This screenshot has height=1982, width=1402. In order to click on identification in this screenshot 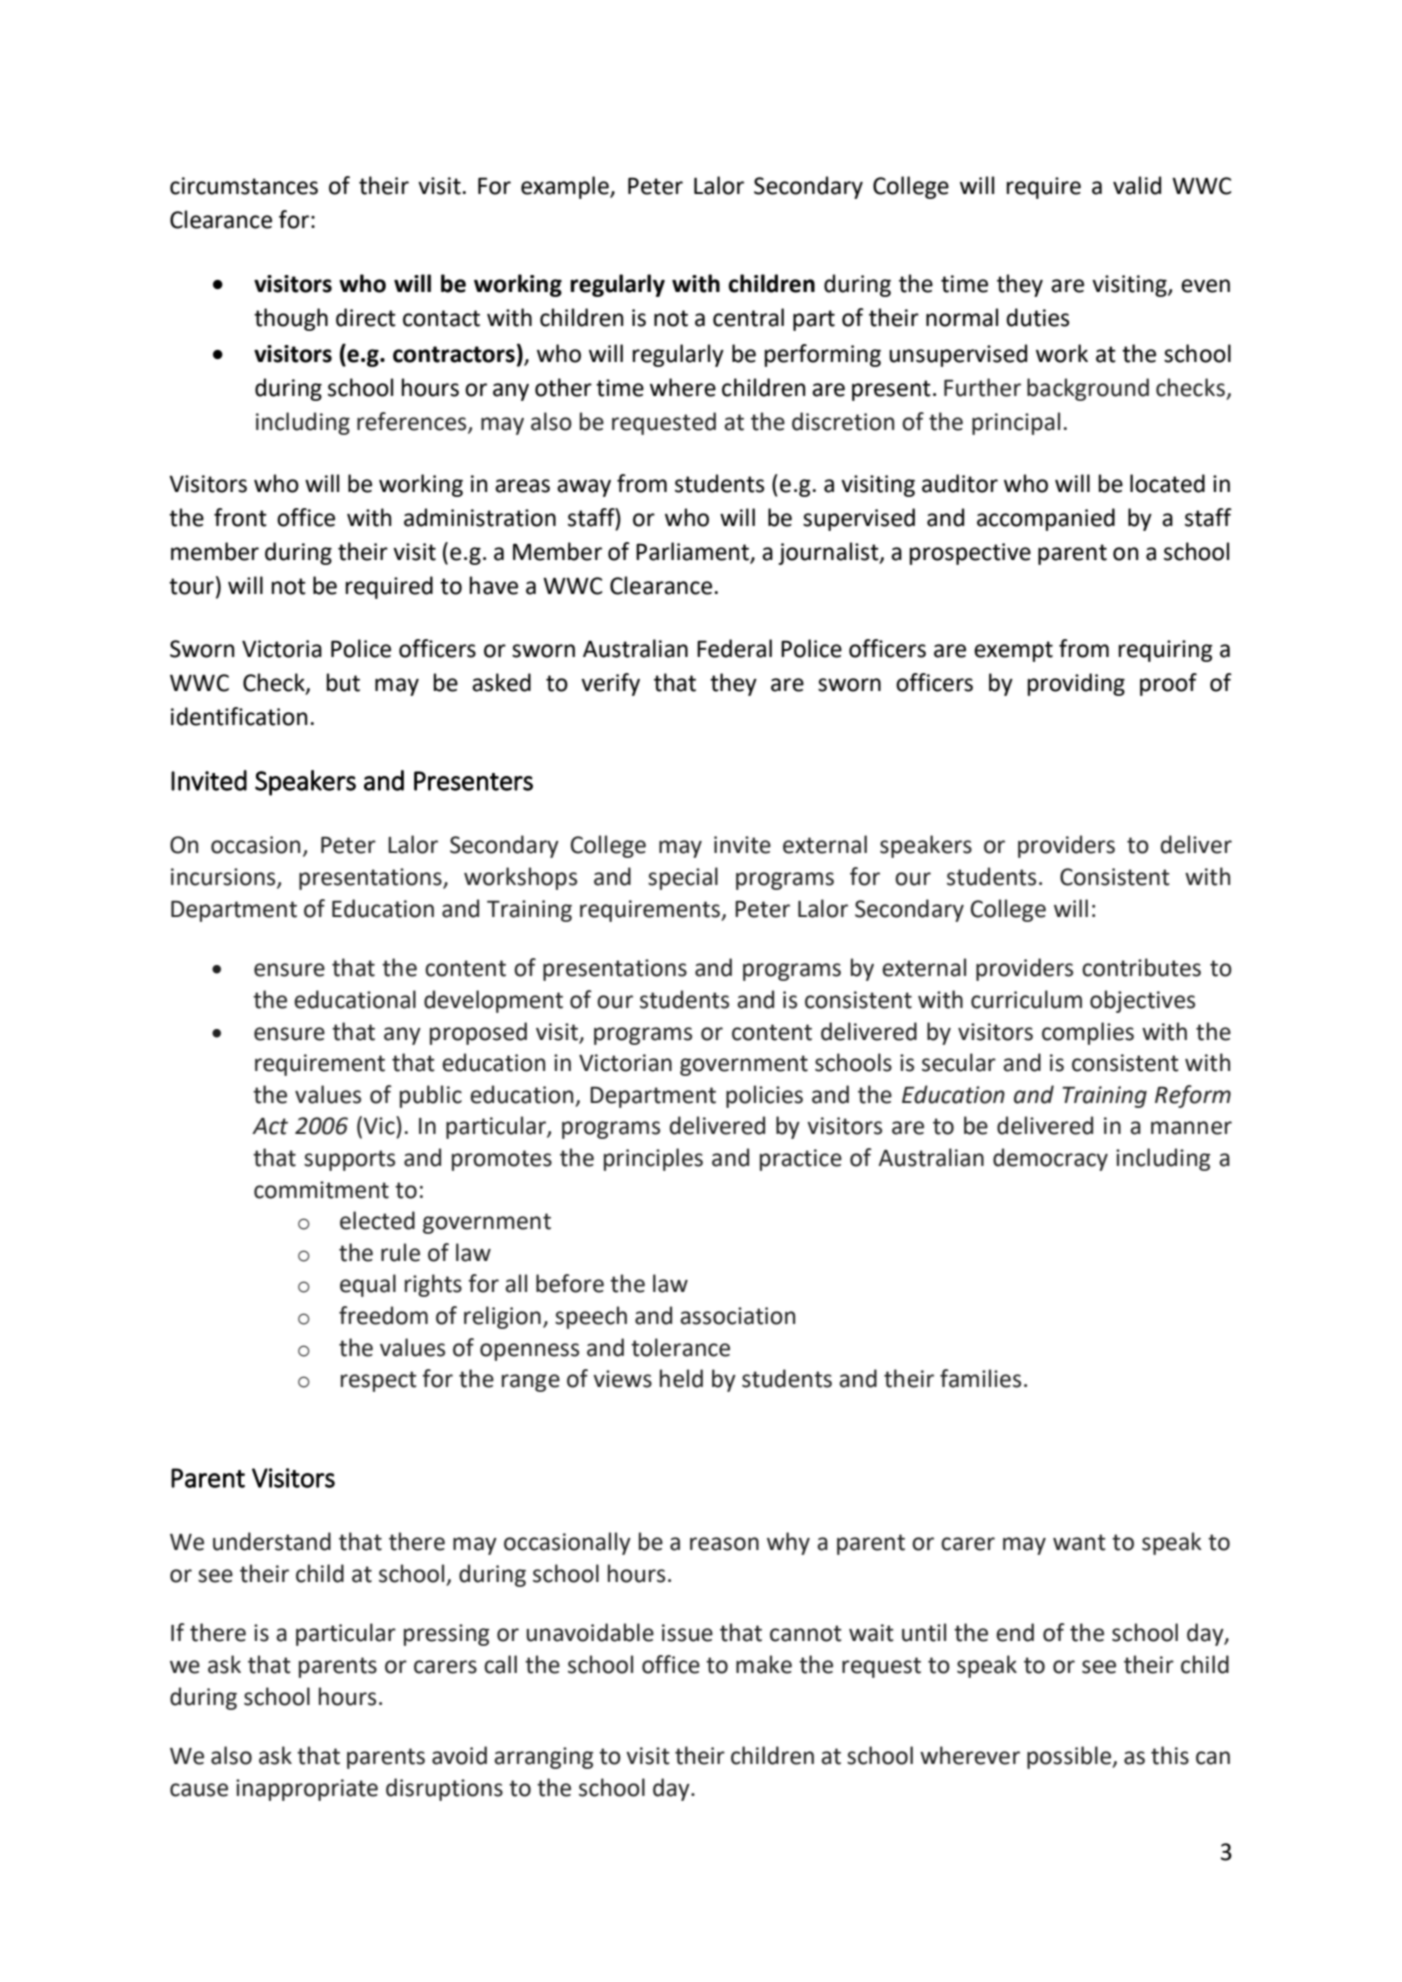, I will do `click(239, 716)`.
